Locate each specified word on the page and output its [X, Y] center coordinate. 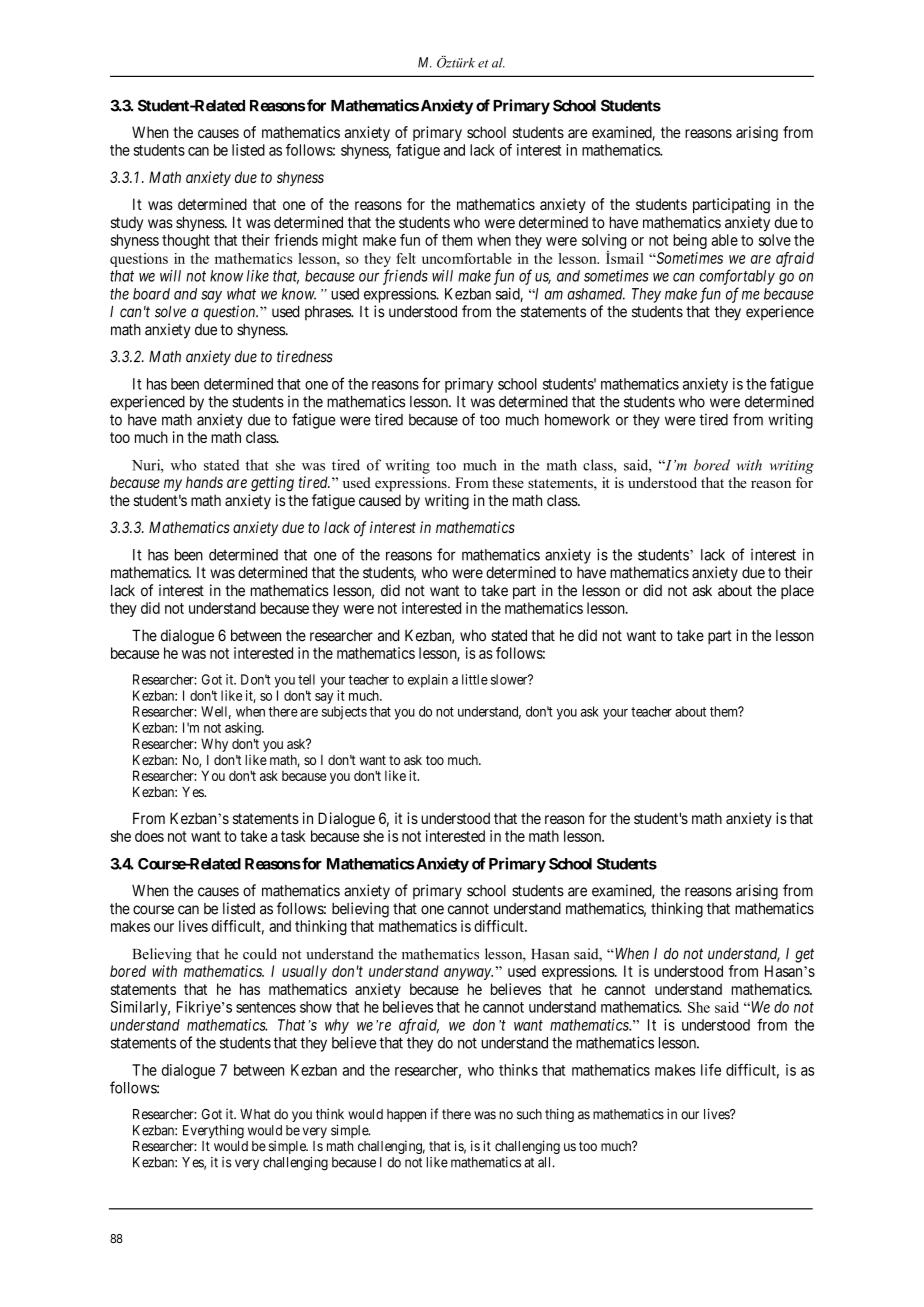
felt [406, 258]
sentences [266, 1007]
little [475, 679]
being [690, 241]
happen [406, 1115]
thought [186, 241]
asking [244, 729]
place [797, 591]
